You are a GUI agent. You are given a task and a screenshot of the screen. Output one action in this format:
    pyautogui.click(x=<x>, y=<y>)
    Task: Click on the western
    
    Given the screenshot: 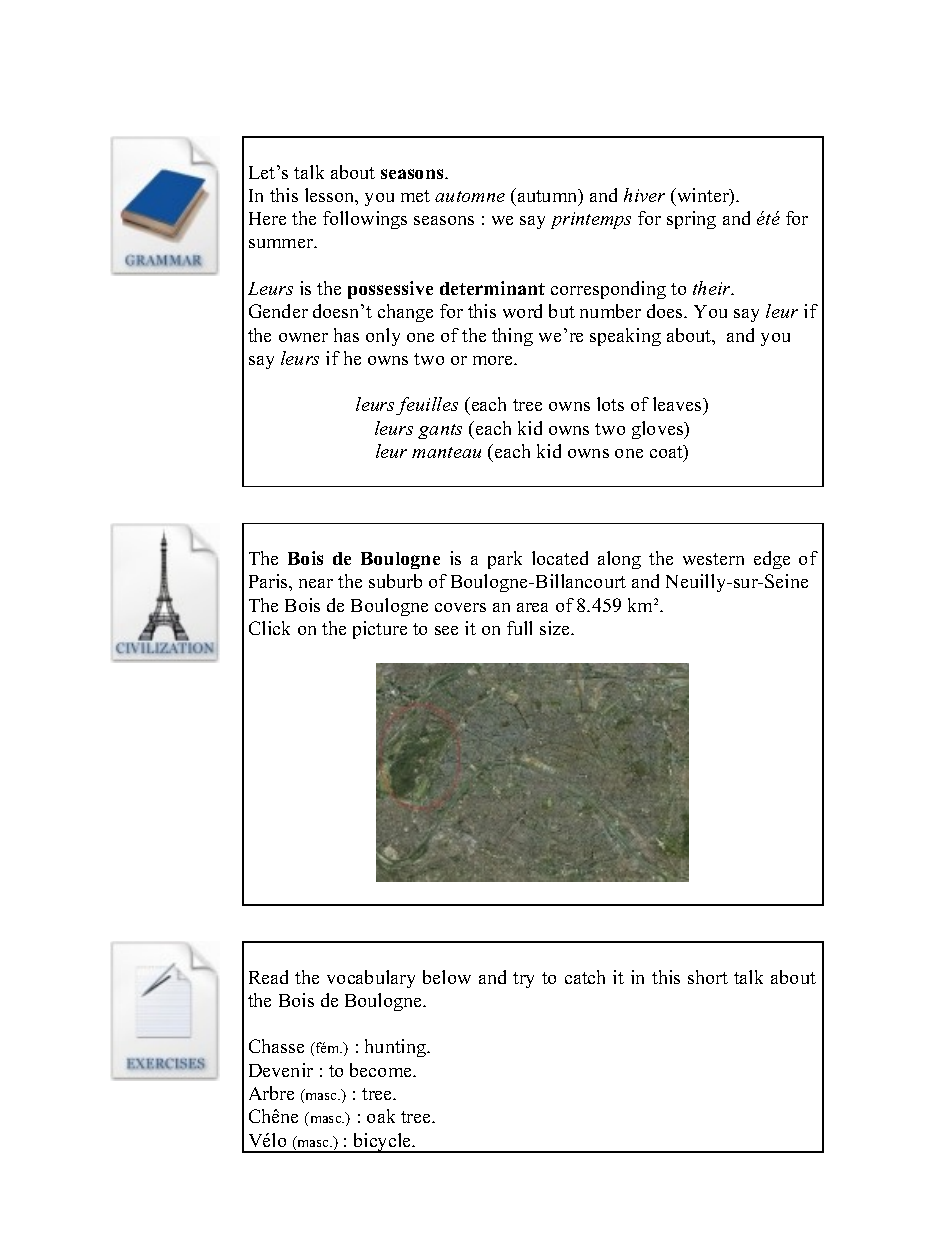 What is the action you would take?
    pyautogui.click(x=713, y=559)
